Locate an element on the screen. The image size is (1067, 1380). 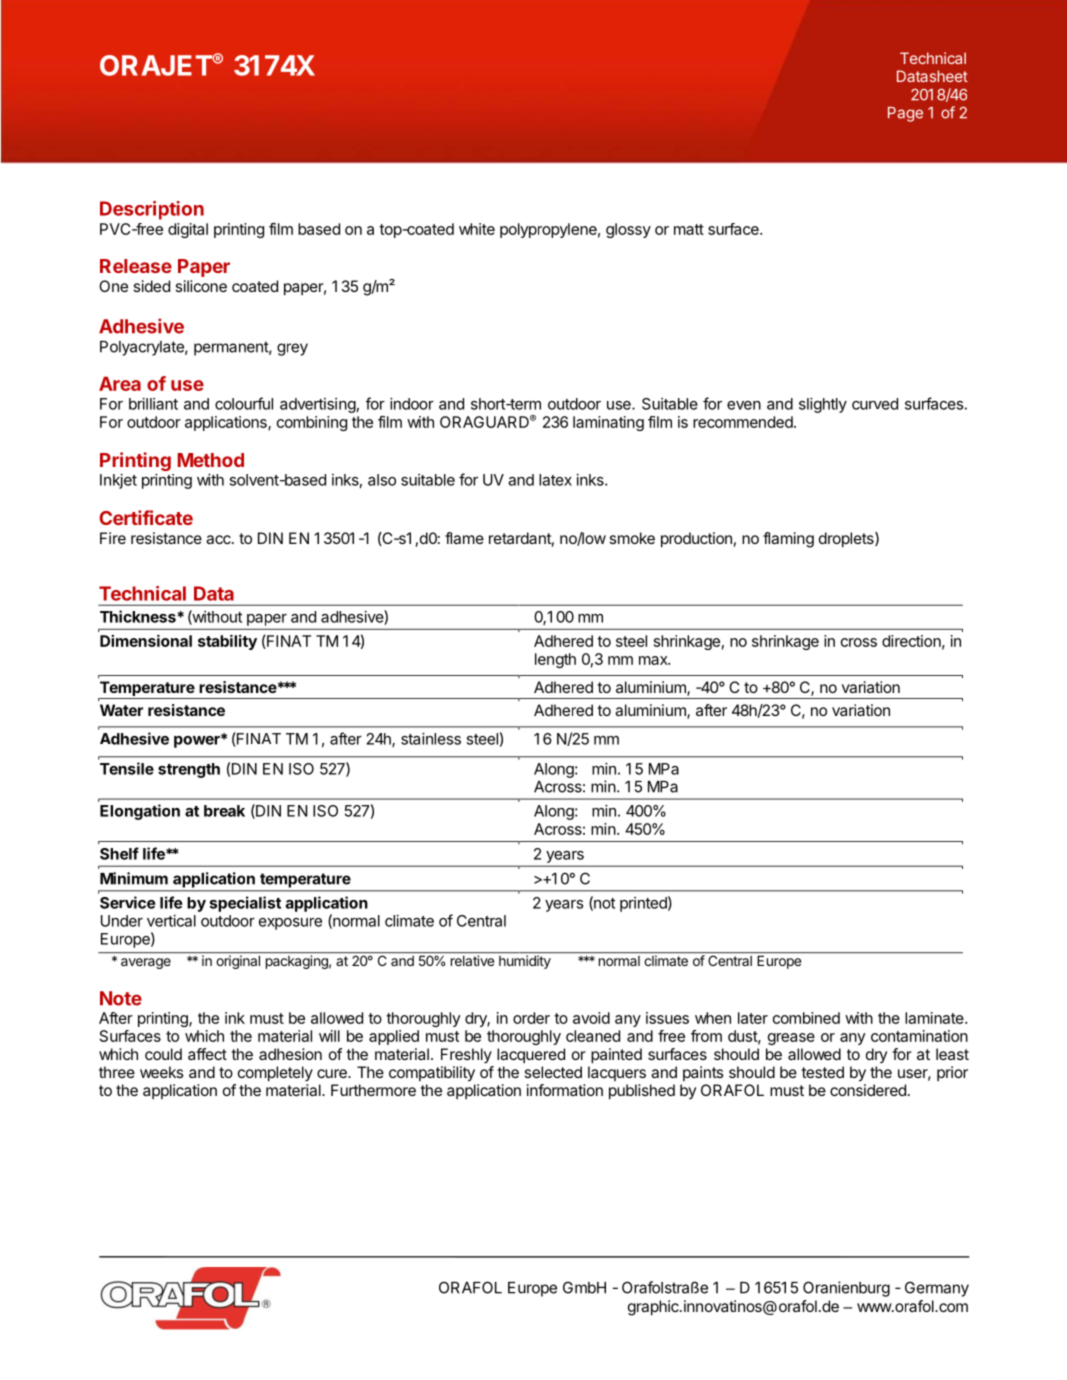
combined is located at coordinates (806, 1018).
